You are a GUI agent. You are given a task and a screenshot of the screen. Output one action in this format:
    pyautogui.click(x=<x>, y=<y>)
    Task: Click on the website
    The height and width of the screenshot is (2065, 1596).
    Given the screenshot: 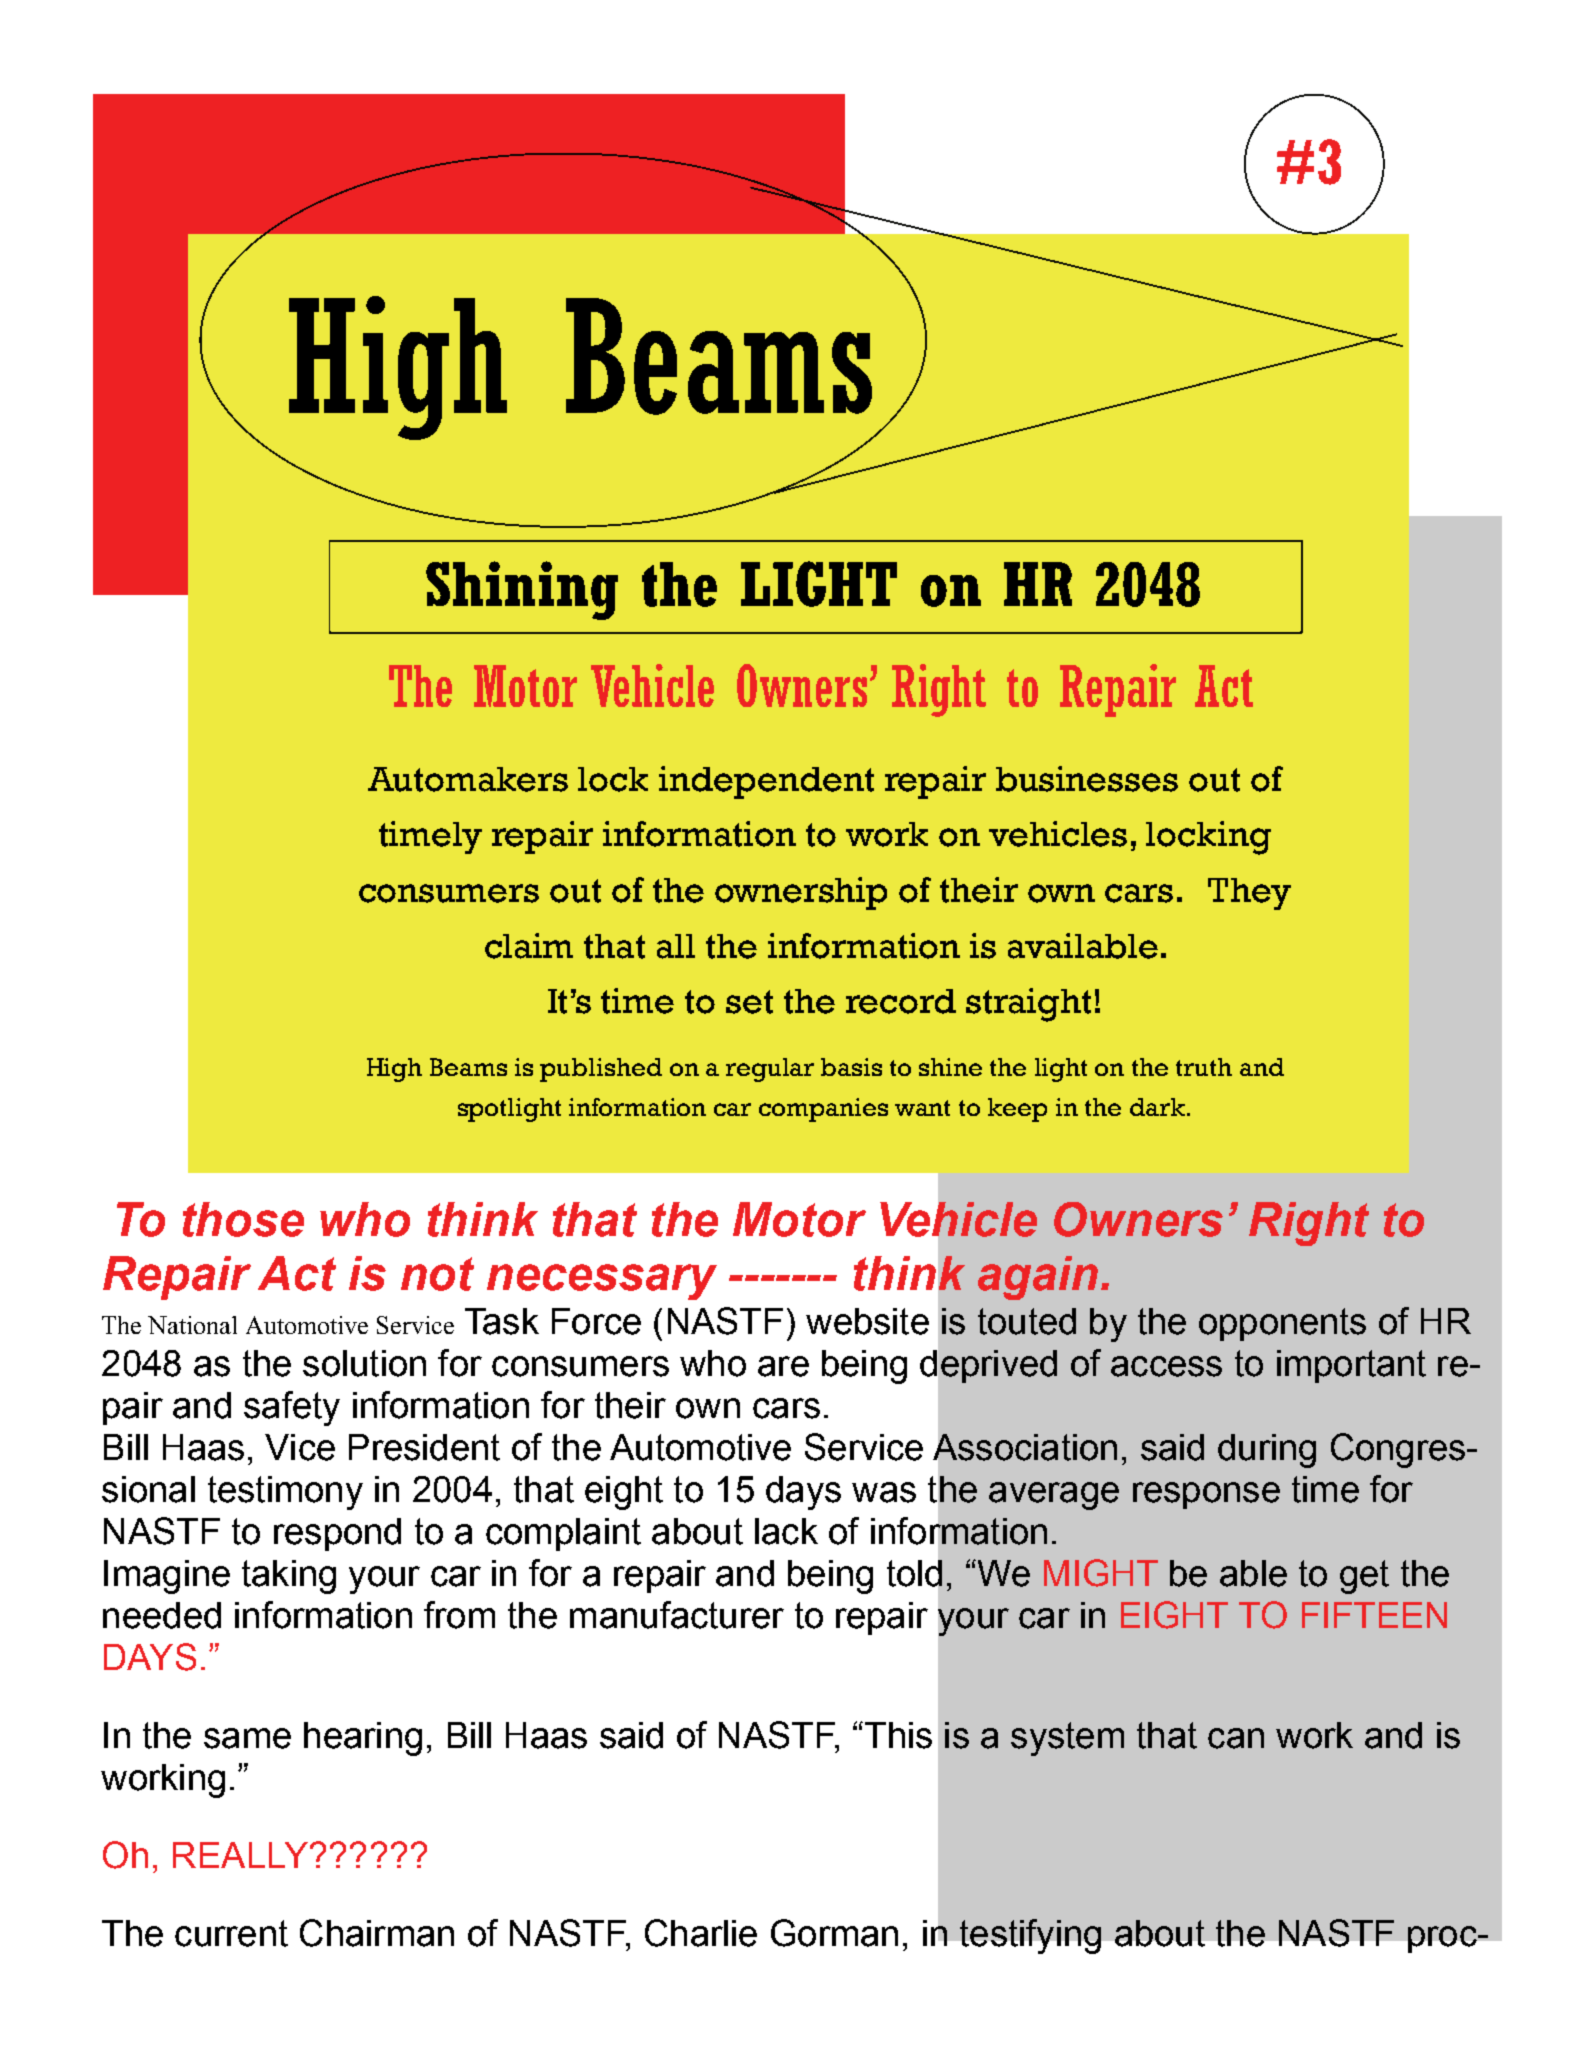 What is the action you would take?
    pyautogui.click(x=867, y=1321)
